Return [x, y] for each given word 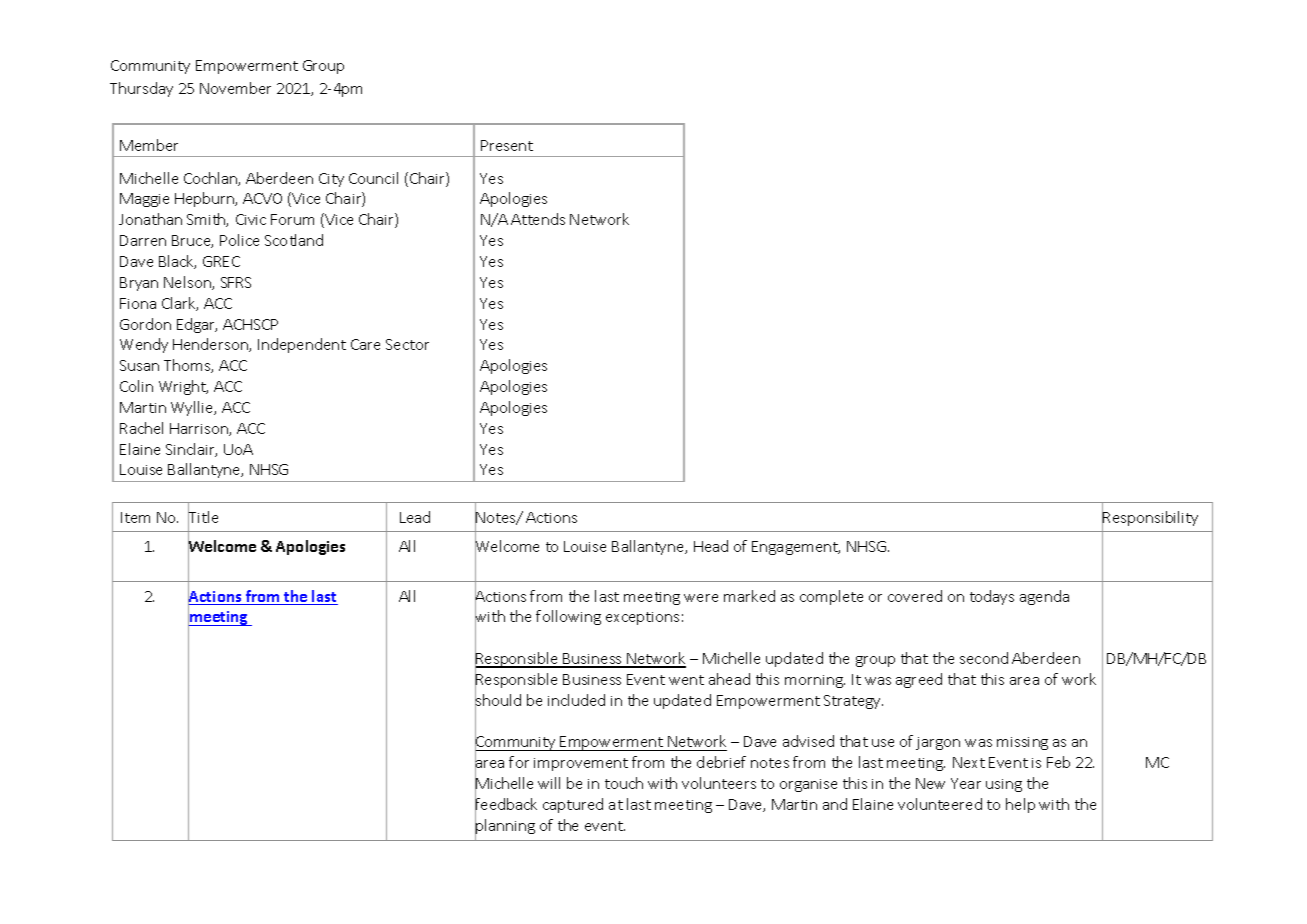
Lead [415, 517]
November [235, 88]
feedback [506, 804]
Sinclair [191, 450]
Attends [538, 219]
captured [573, 805]
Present [507, 145]
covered [915, 596]
